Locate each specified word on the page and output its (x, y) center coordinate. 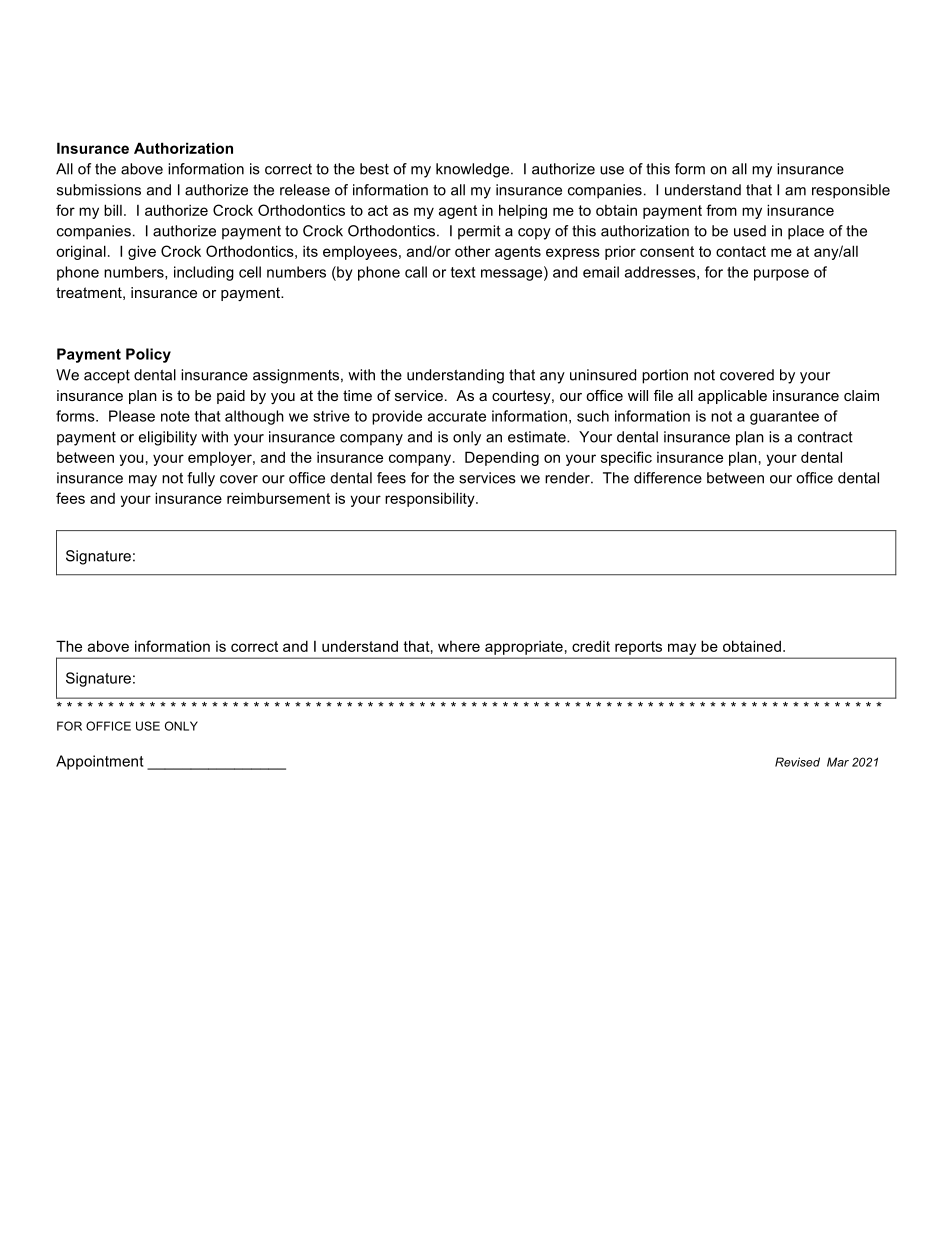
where (459, 646)
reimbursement (278, 498)
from (721, 210)
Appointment (99, 762)
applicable (732, 397)
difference (668, 478)
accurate (457, 416)
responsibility (431, 499)
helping (523, 211)
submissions (99, 190)
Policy (148, 355)
